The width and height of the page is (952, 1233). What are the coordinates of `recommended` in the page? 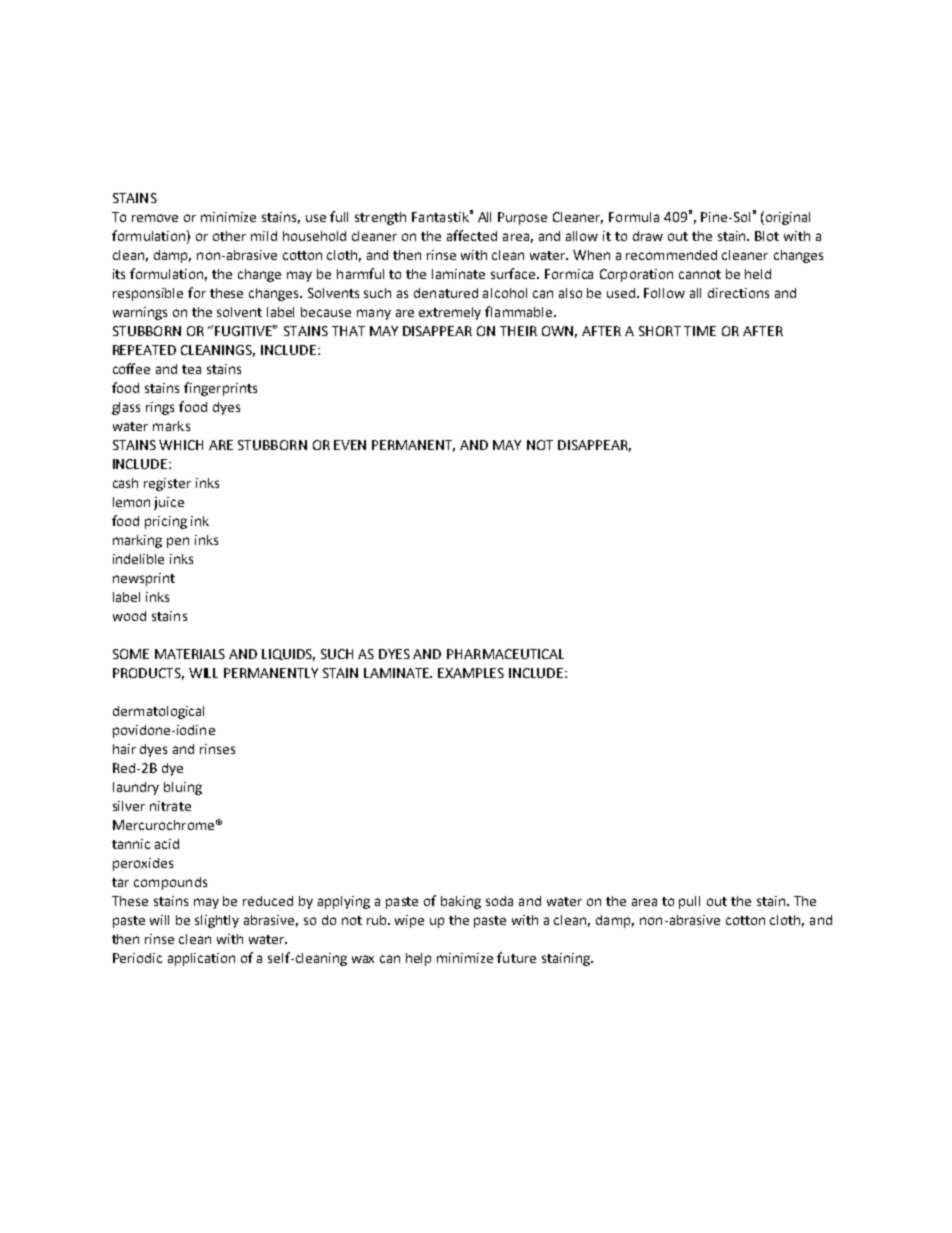 It's located at (671, 255).
